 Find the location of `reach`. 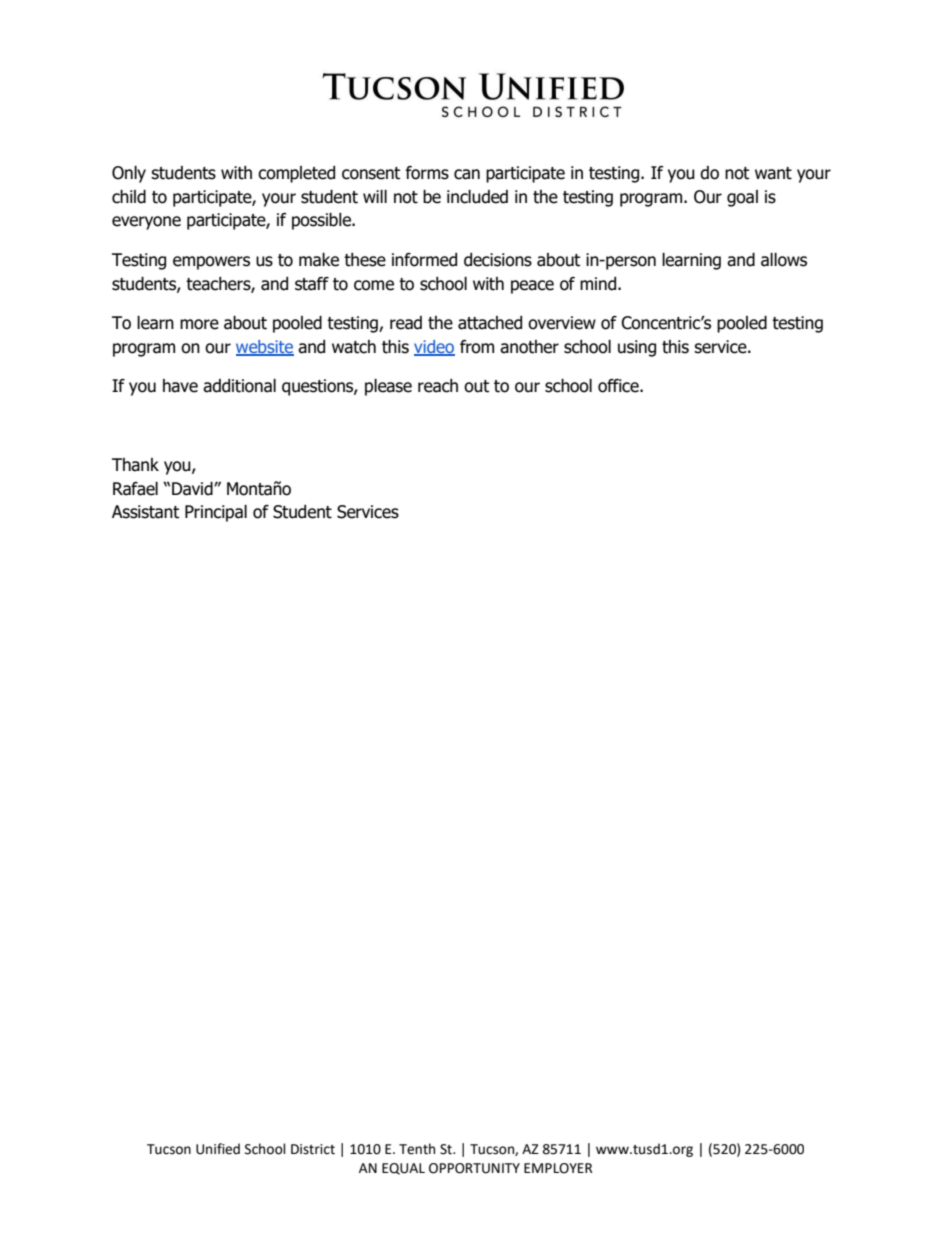

reach is located at coordinates (438, 386).
